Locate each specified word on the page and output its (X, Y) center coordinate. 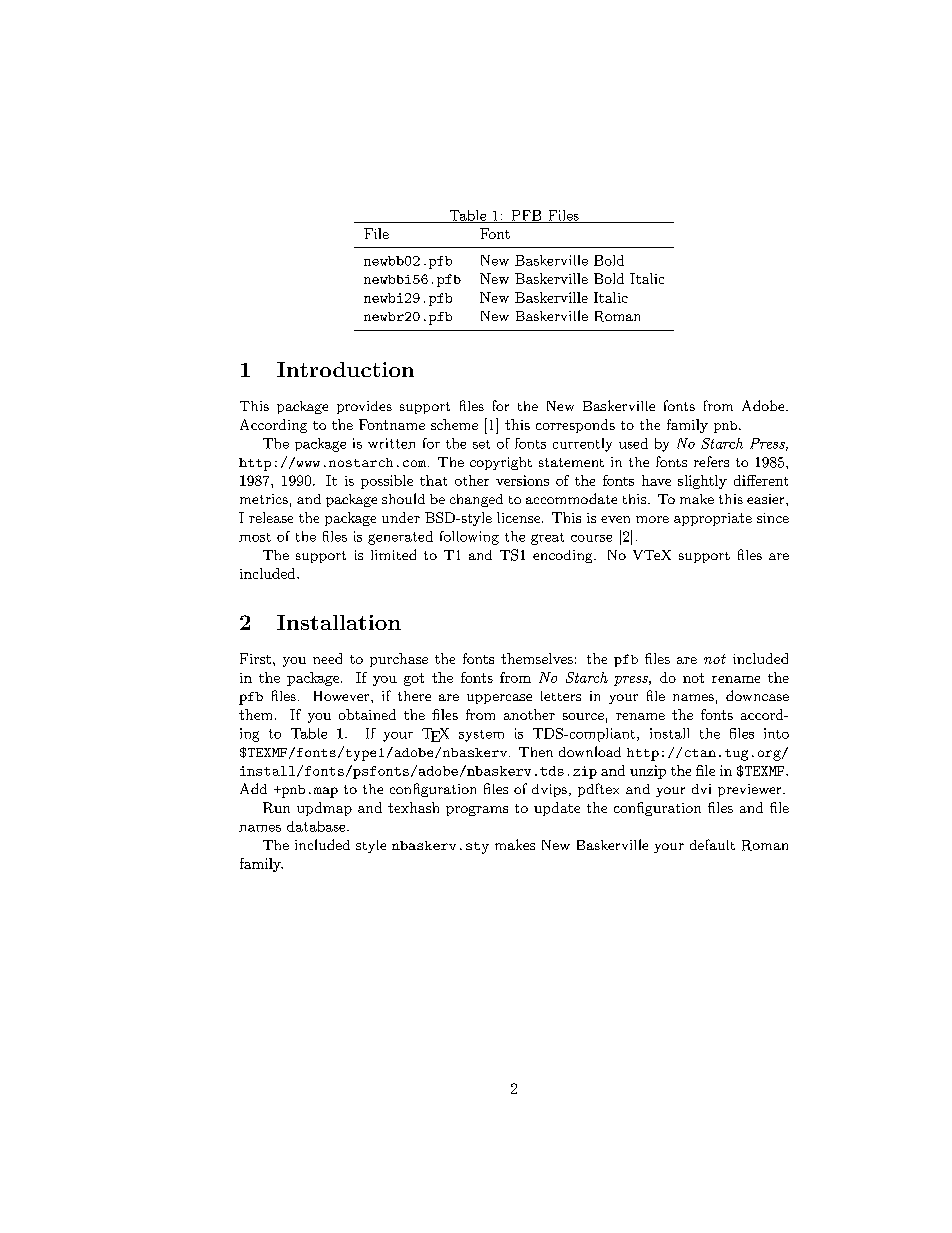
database (317, 826)
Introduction (345, 369)
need (327, 658)
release (271, 517)
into (776, 733)
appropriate (713, 519)
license (520, 517)
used (633, 443)
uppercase (499, 699)
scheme (454, 424)
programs (477, 811)
